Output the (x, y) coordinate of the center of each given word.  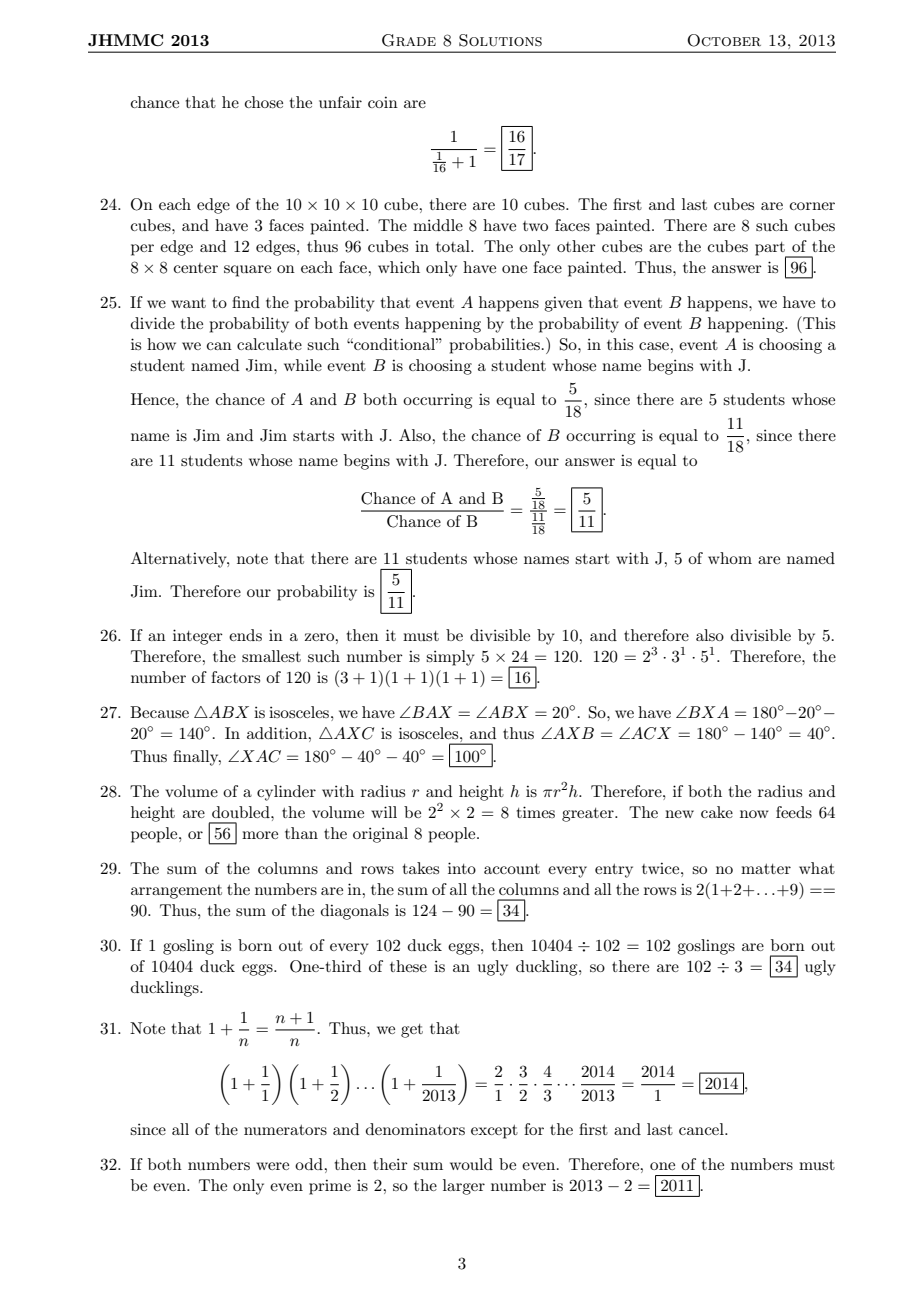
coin (383, 102)
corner (812, 206)
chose (264, 102)
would (471, 1164)
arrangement (176, 892)
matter (766, 869)
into (462, 868)
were (272, 1166)
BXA (707, 712)
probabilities (494, 346)
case (655, 346)
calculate (269, 344)
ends (245, 635)
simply (450, 658)
